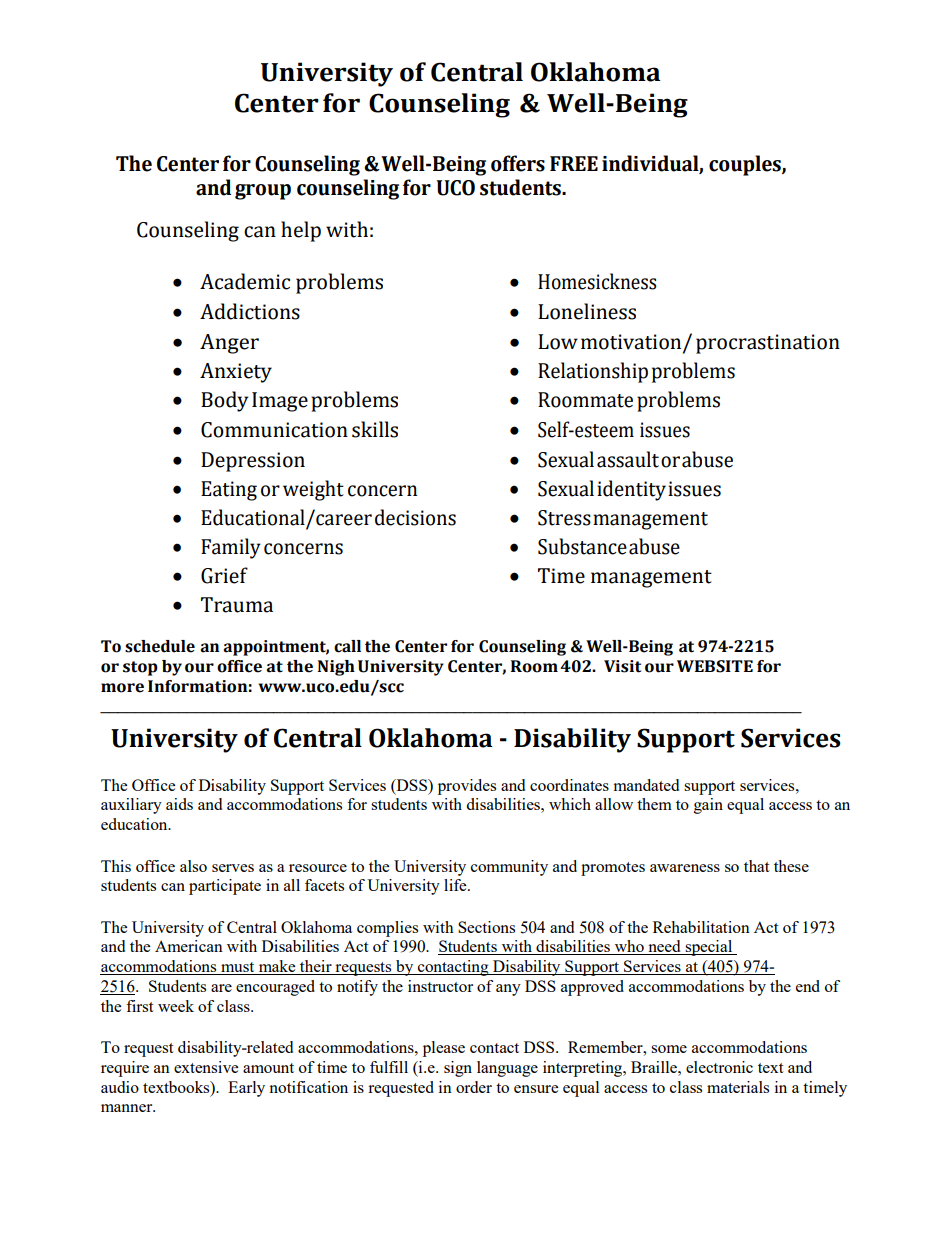 This document has width=952, height=1233. What do you see at coordinates (715, 666) in the document?
I see `WEBSITE` at bounding box center [715, 666].
